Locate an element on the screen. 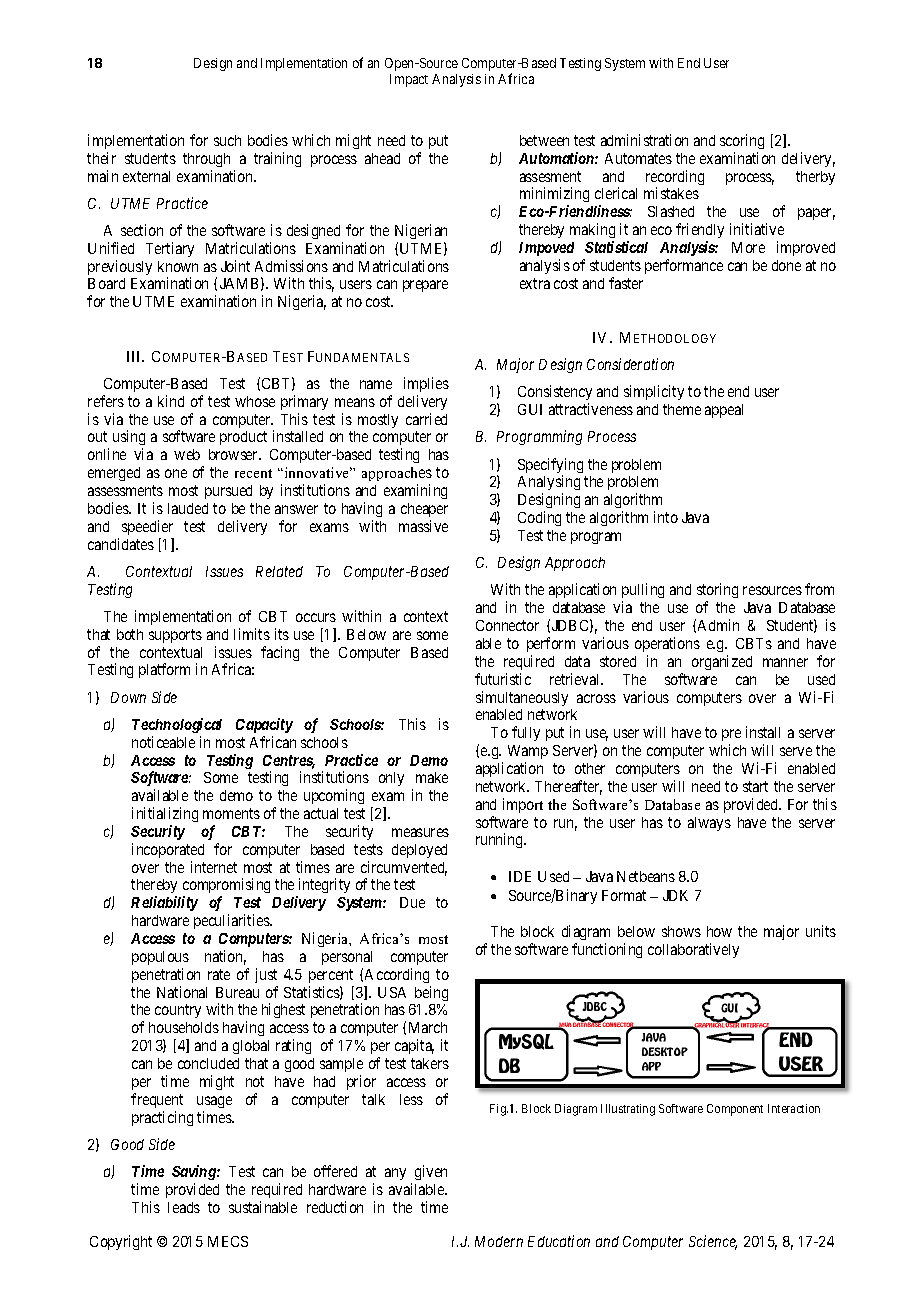  leads is located at coordinates (184, 1207).
